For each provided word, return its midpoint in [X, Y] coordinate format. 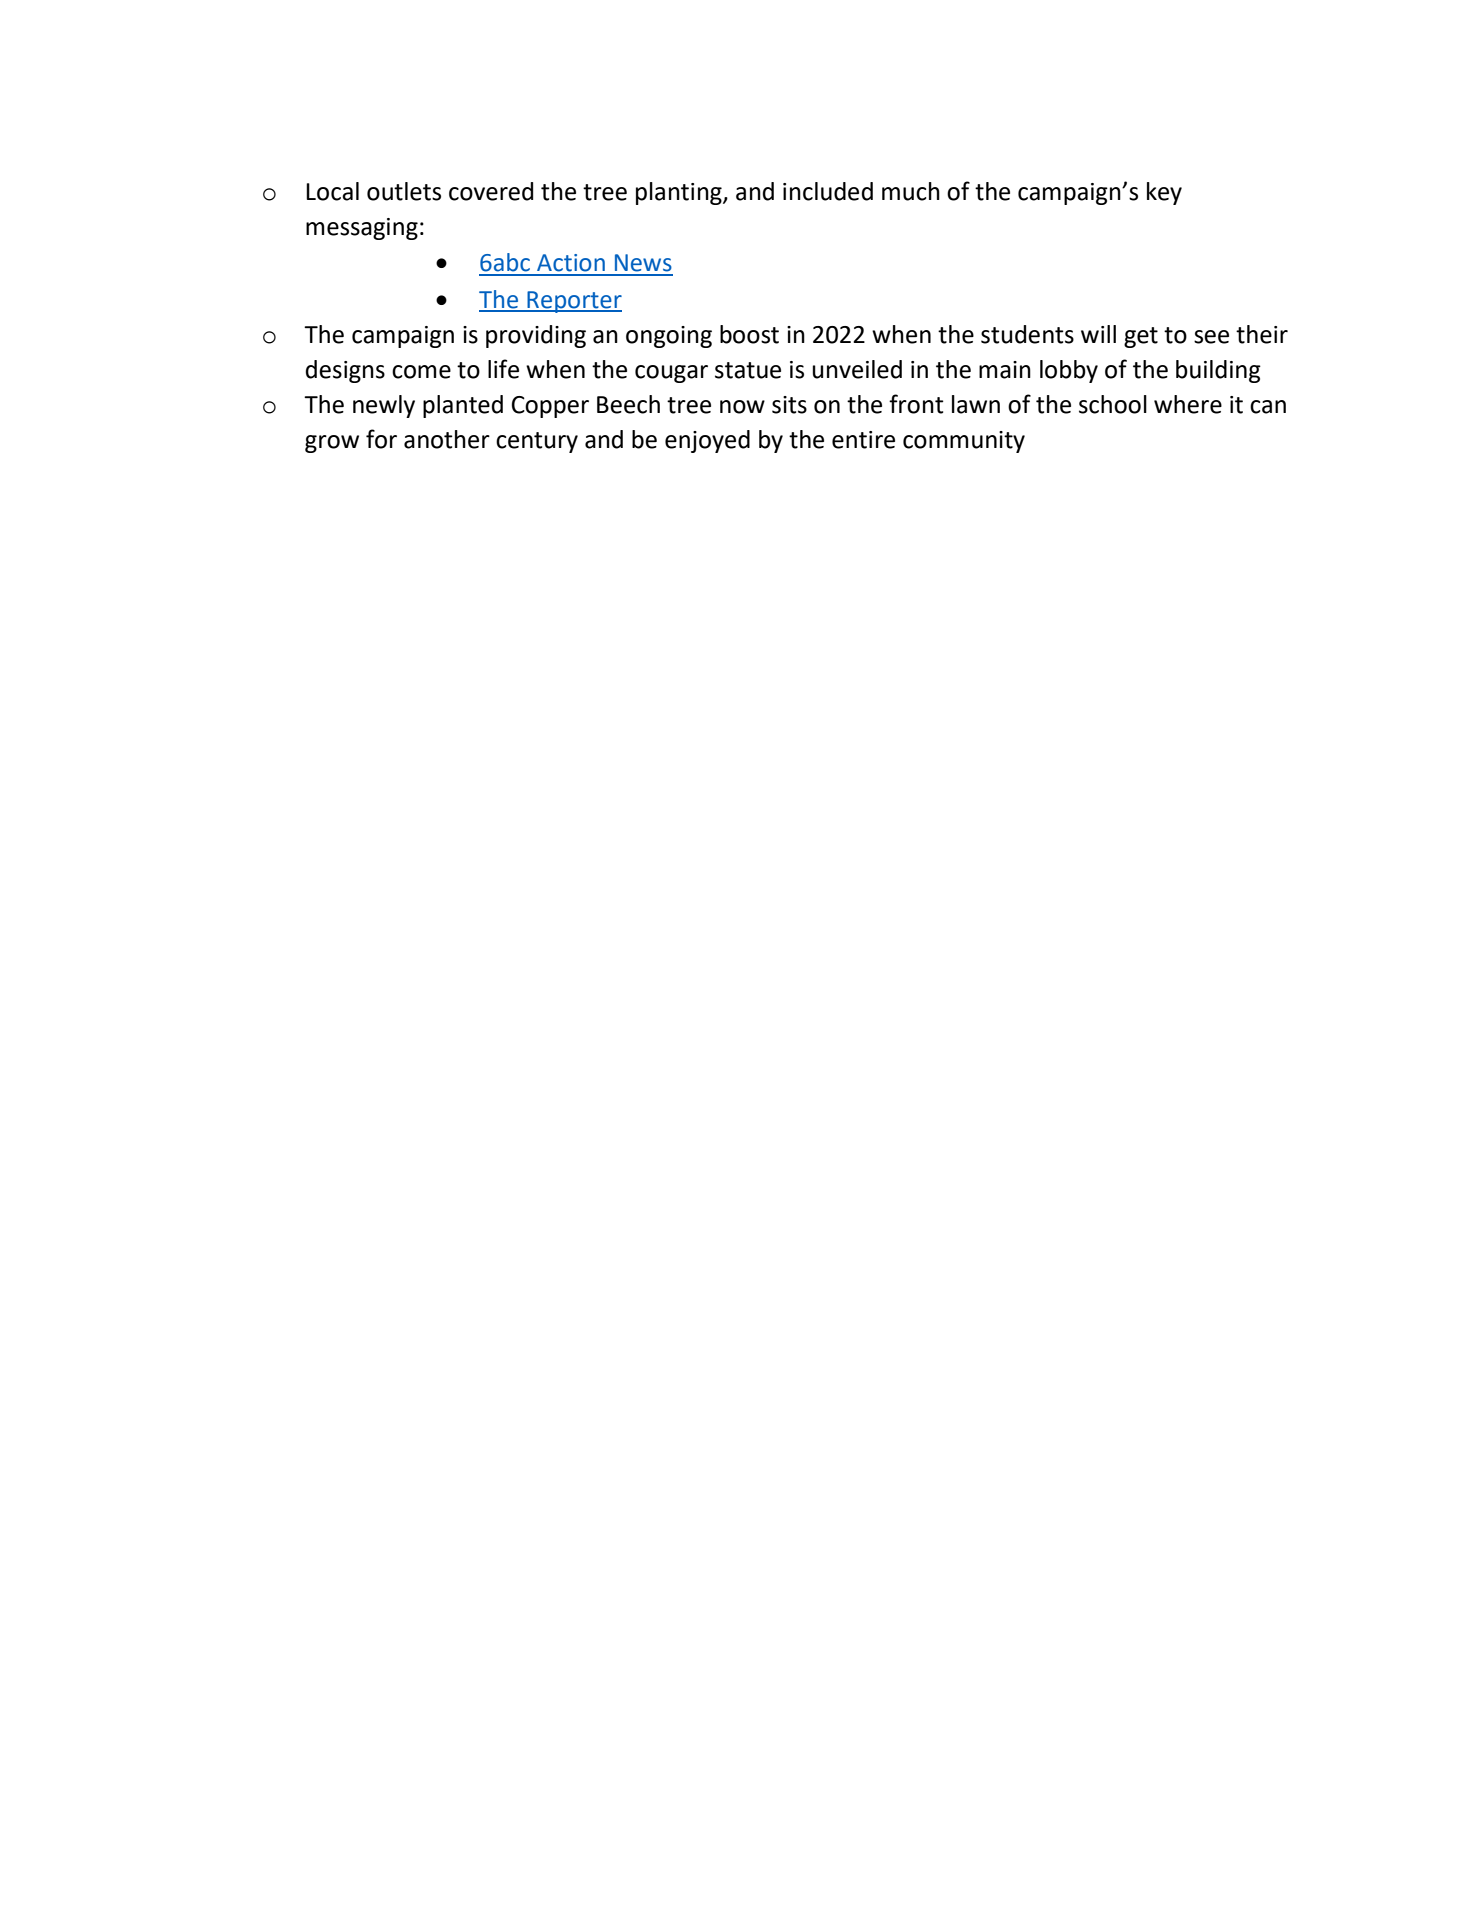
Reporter [573, 302]
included [828, 191]
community [964, 442]
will [1098, 334]
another [447, 439]
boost [749, 334]
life [503, 369]
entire [863, 440]
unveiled [857, 369]
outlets [404, 191]
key [1164, 193]
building [1218, 371]
